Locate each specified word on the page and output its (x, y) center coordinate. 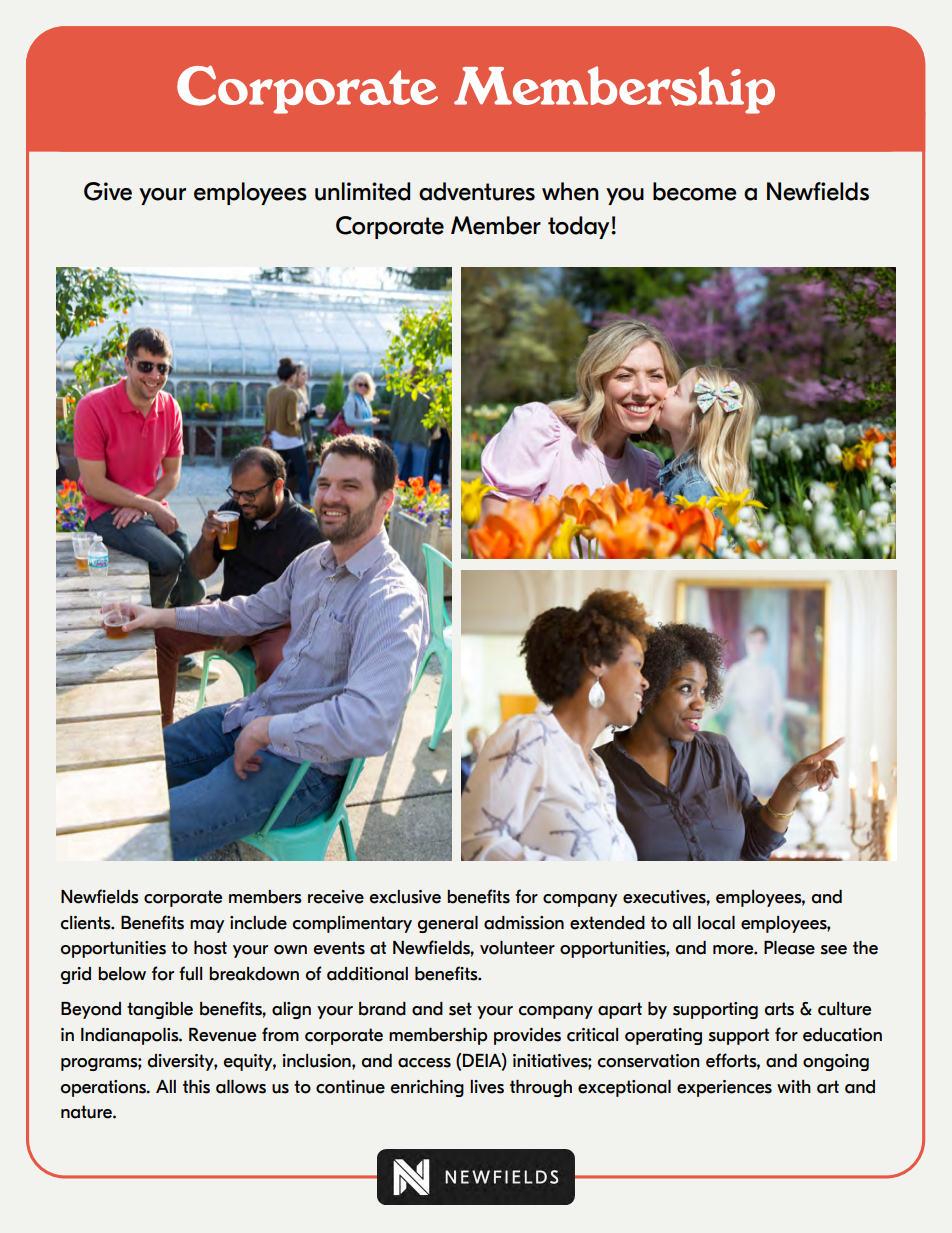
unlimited (362, 191)
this (196, 1087)
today (580, 227)
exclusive (405, 897)
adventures (477, 191)
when (570, 191)
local (716, 923)
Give (108, 191)
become (695, 191)
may (207, 926)
